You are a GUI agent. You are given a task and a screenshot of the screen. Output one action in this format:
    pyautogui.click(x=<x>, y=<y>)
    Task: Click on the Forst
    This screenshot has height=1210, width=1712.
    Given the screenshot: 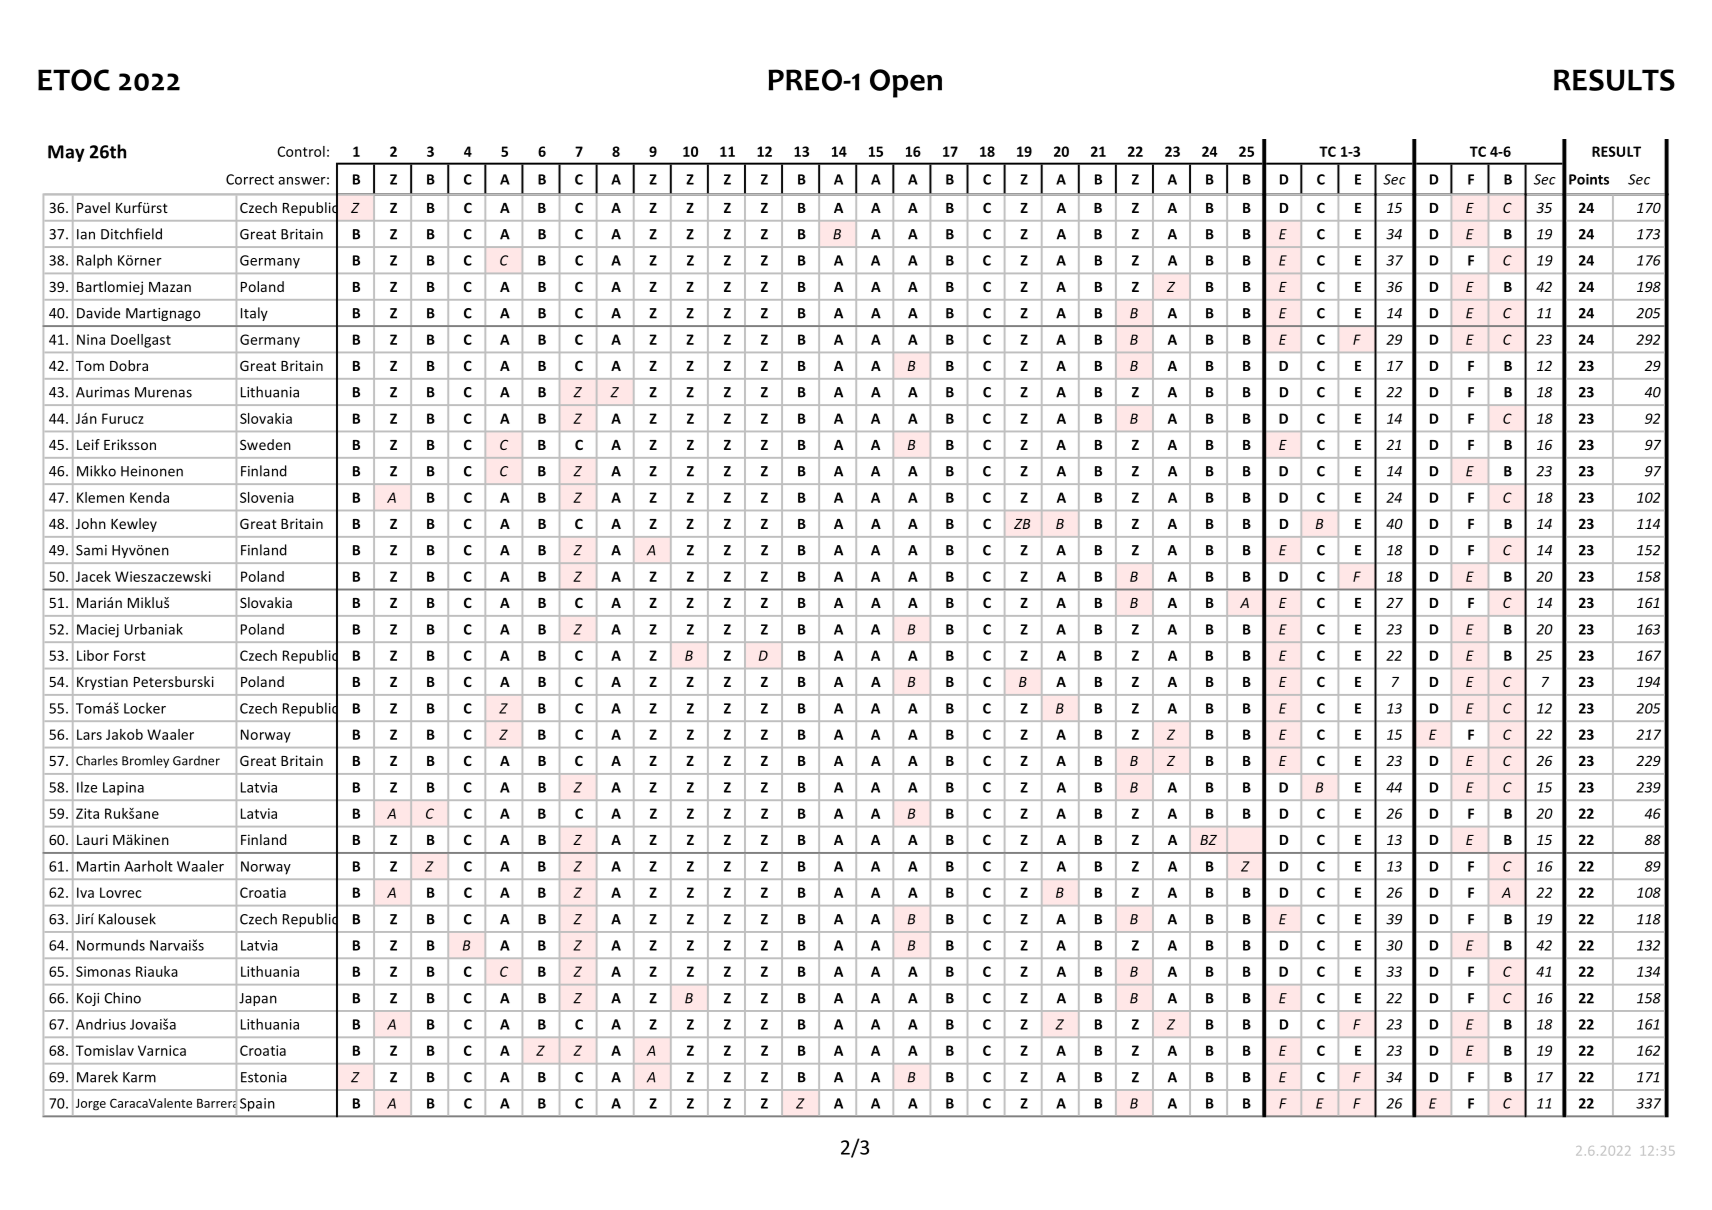 What is the action you would take?
    pyautogui.click(x=130, y=655)
